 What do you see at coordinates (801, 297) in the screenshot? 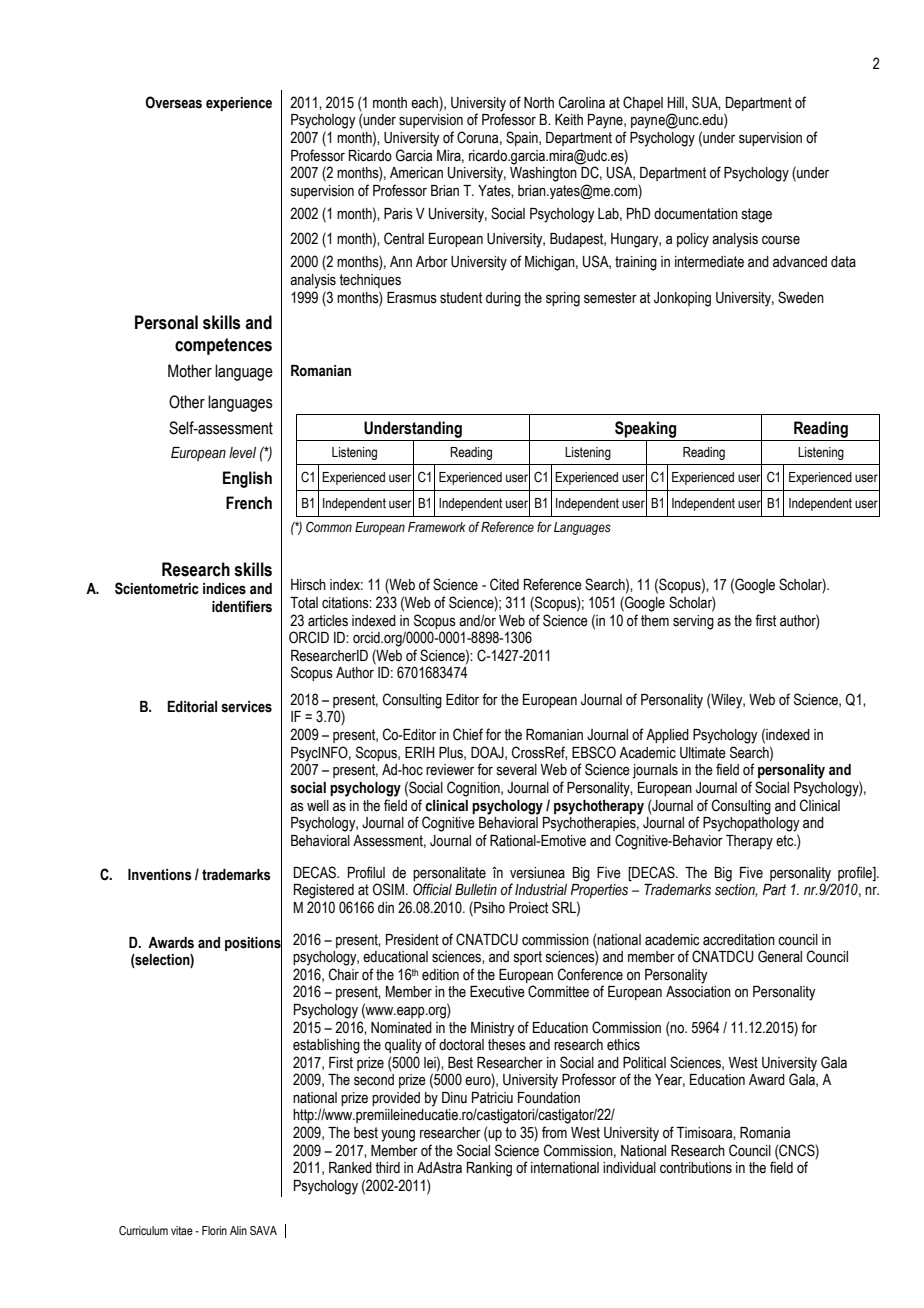
I see `Sweden` at bounding box center [801, 297].
